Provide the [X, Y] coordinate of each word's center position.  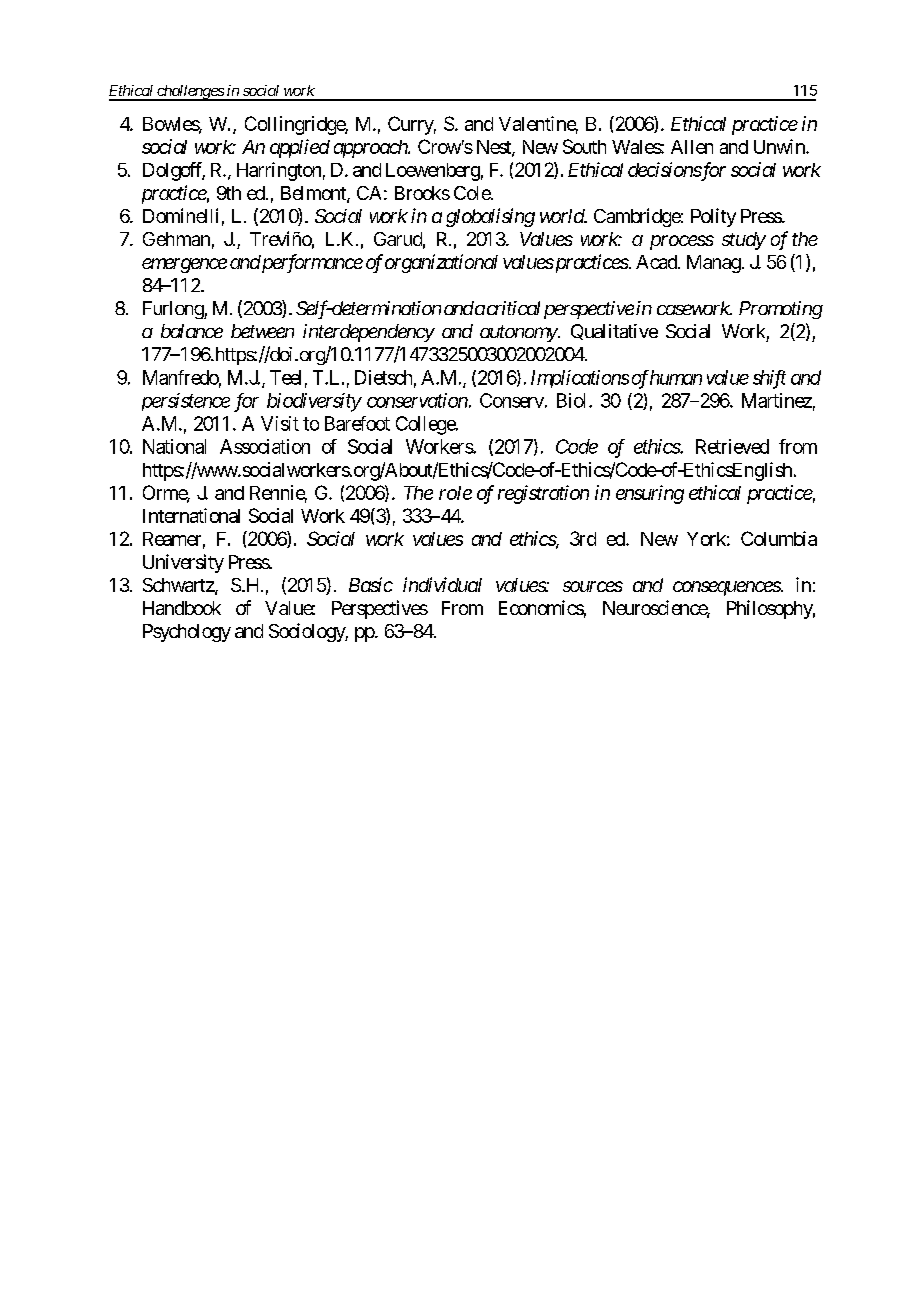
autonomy [519, 333]
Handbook [182, 608]
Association [265, 446]
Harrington [279, 171]
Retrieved [732, 446]
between [262, 331]
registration [543, 494]
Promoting [781, 310]
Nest [495, 148]
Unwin [780, 146]
